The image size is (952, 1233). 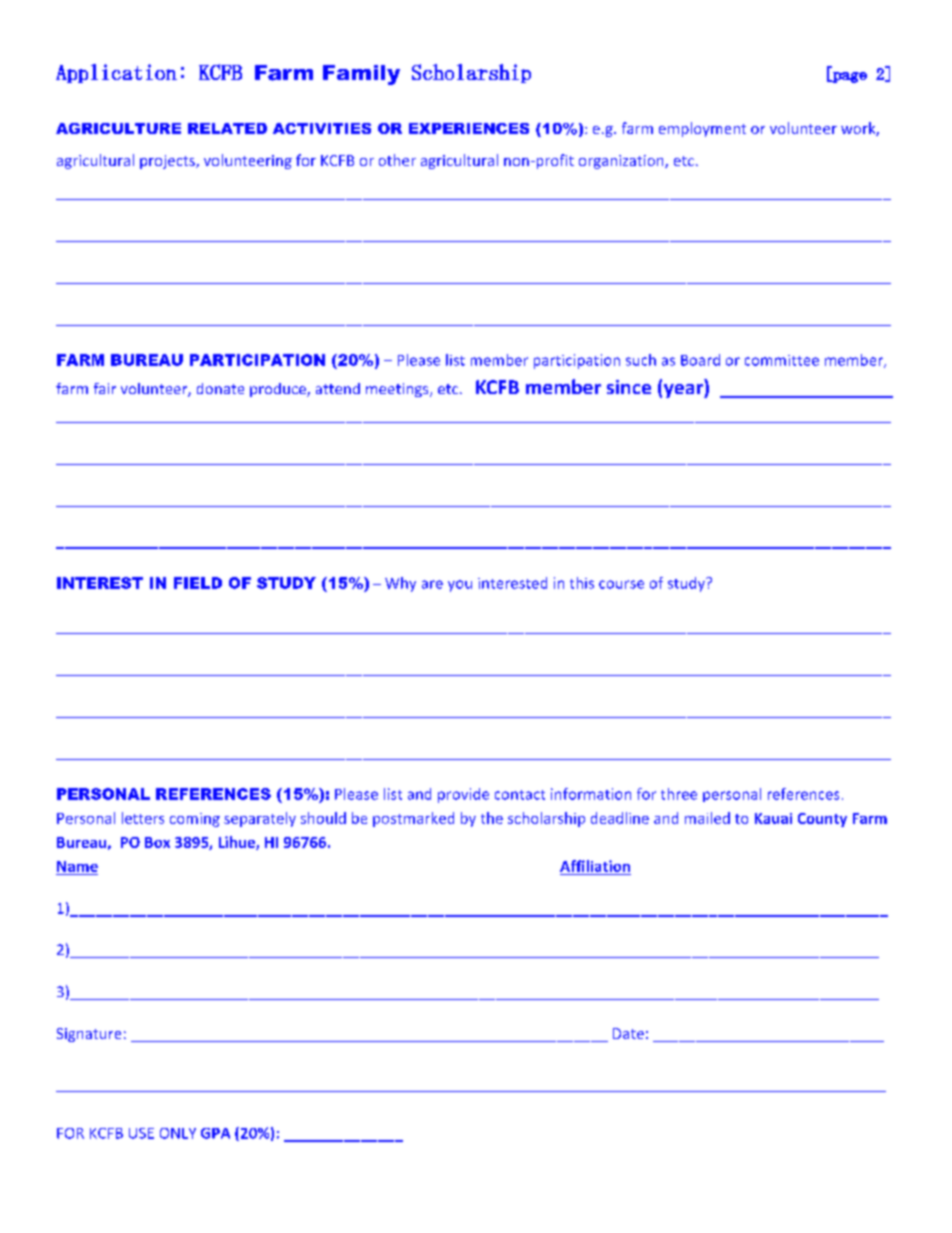 I want to click on AGRICULTURE, so click(x=118, y=128).
